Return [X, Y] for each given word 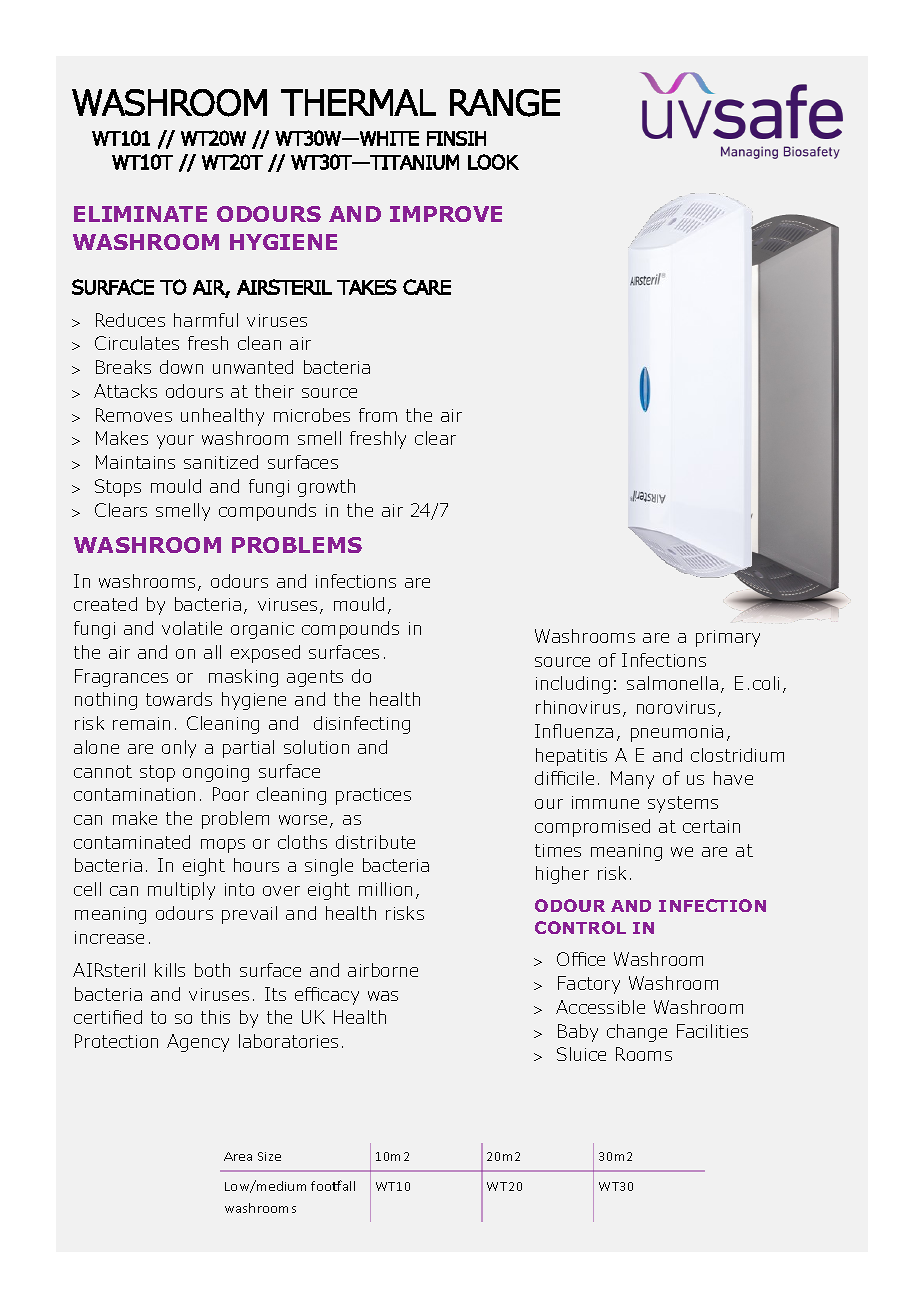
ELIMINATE [140, 214]
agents [315, 678]
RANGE [505, 103]
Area [238, 1156]
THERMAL [358, 102]
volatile [192, 628]
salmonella [672, 683]
